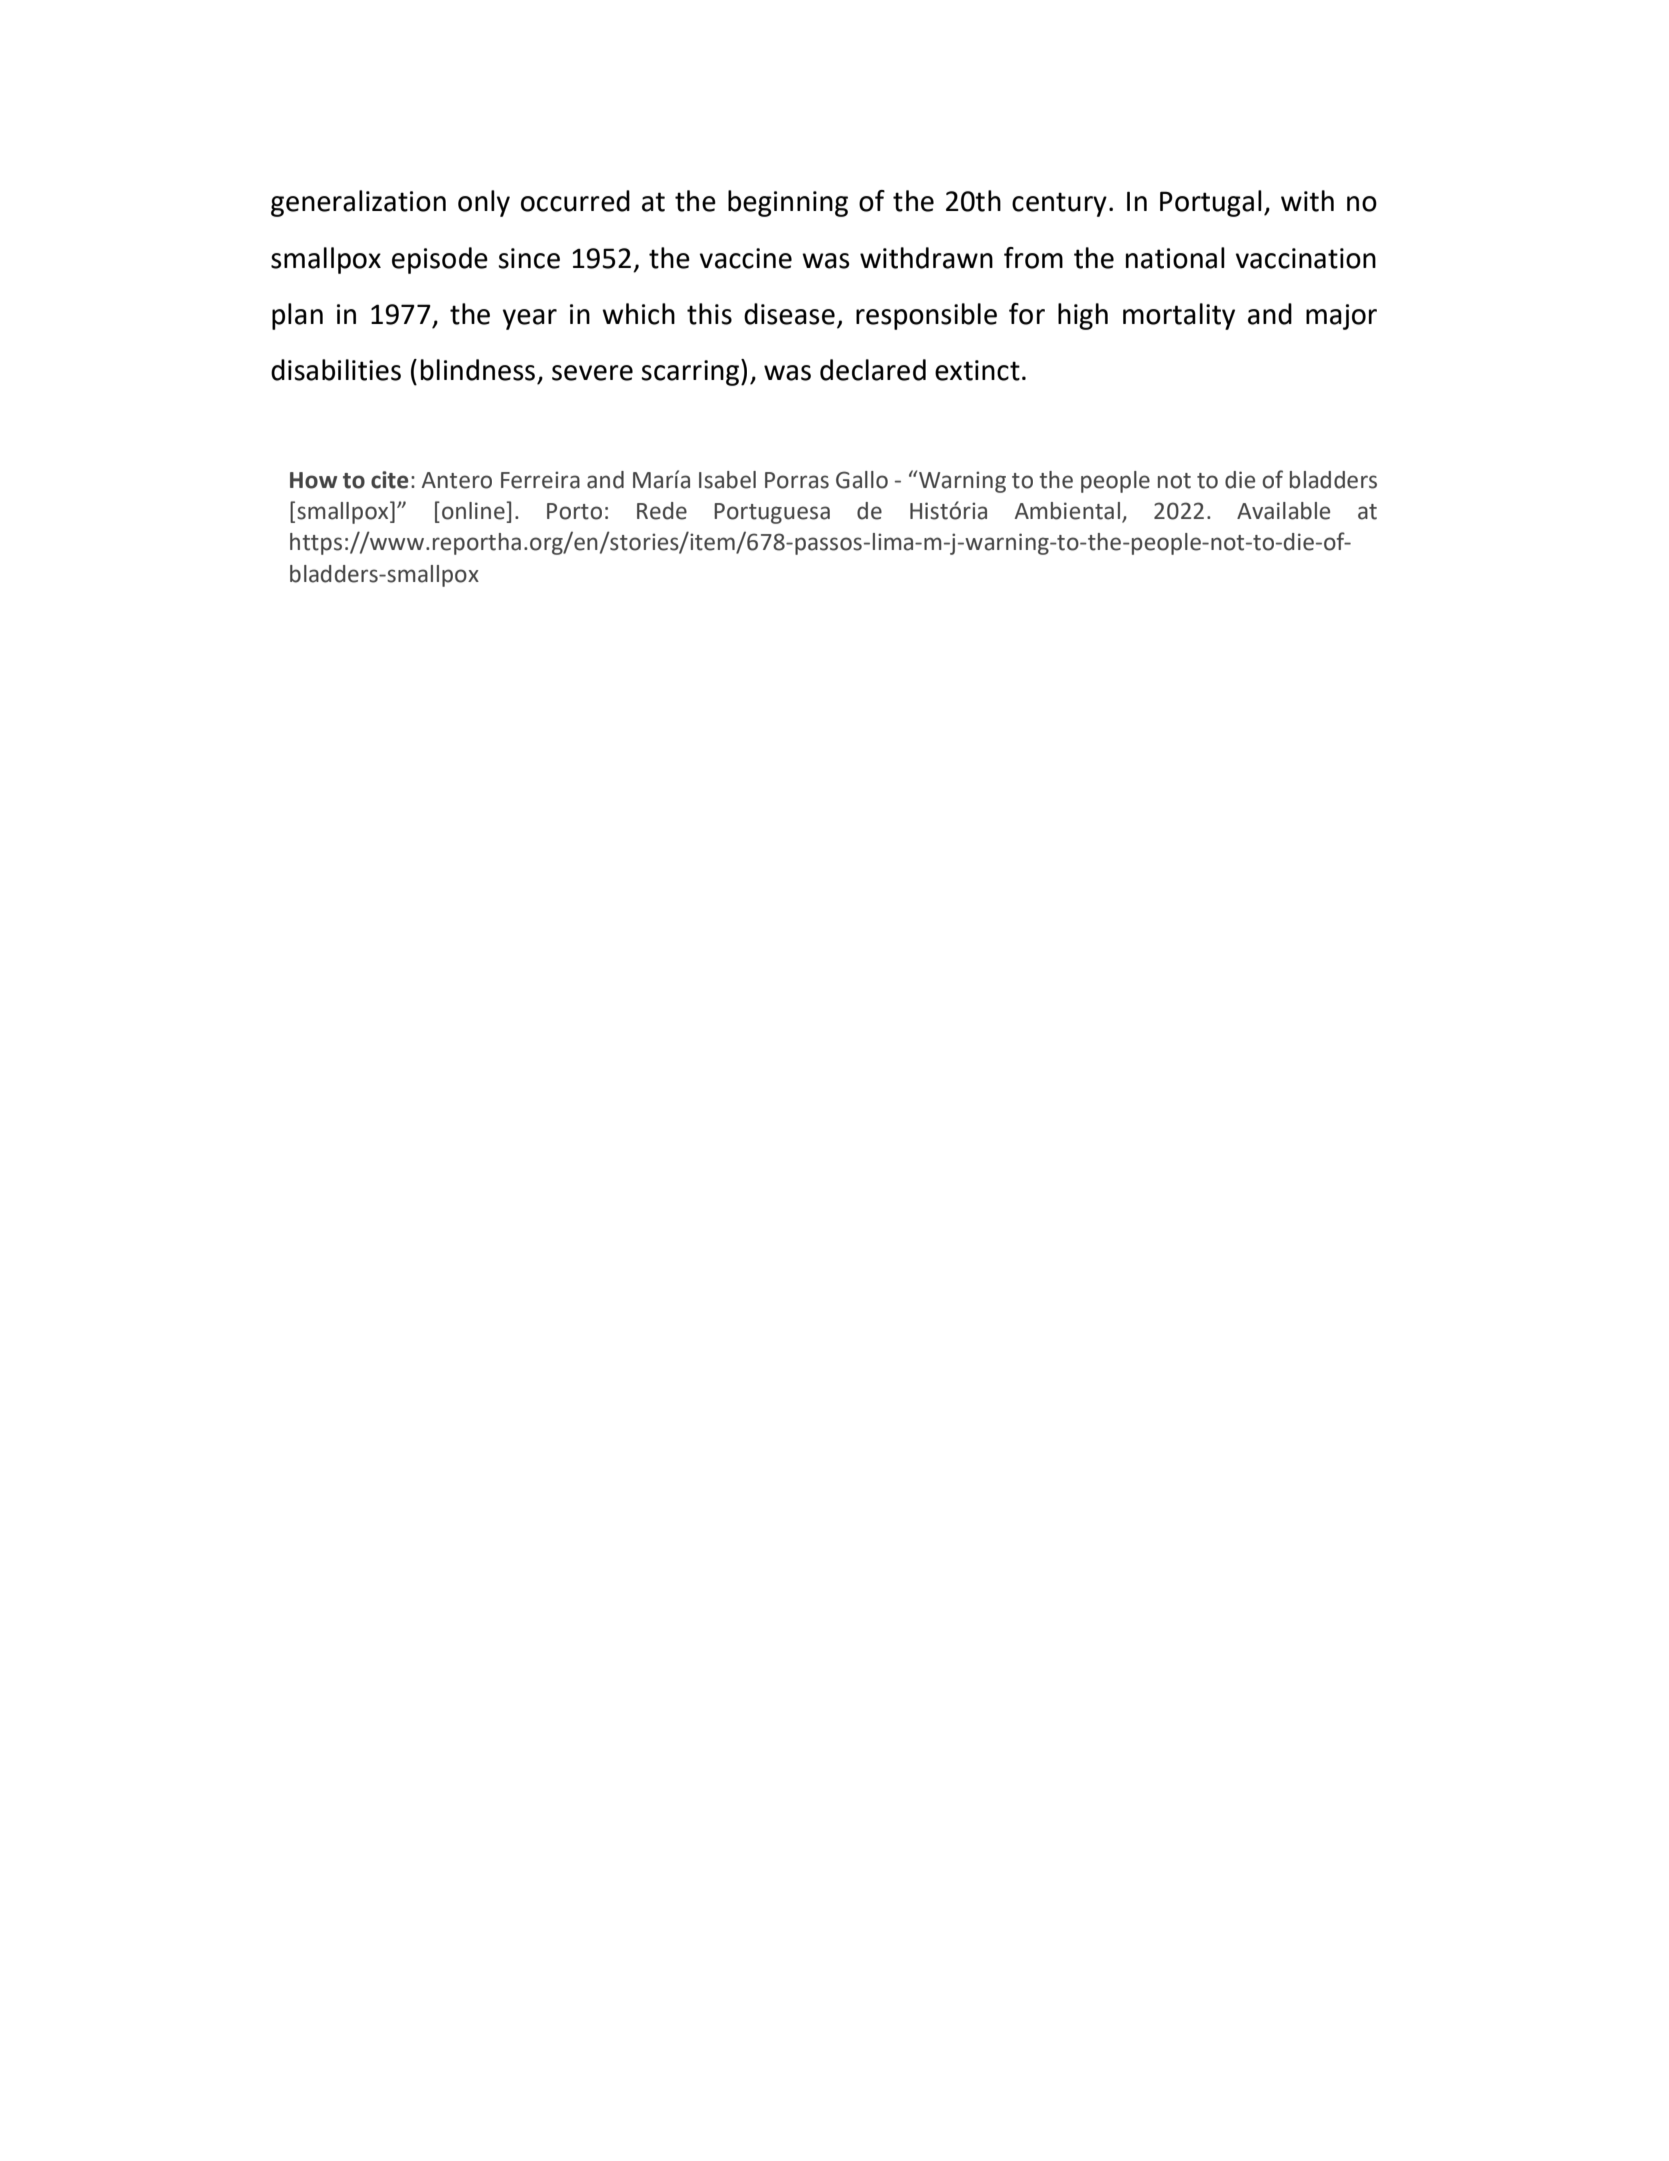 This screenshot has width=1669, height=2161. What do you see at coordinates (772, 513) in the screenshot?
I see `Portuguesa` at bounding box center [772, 513].
